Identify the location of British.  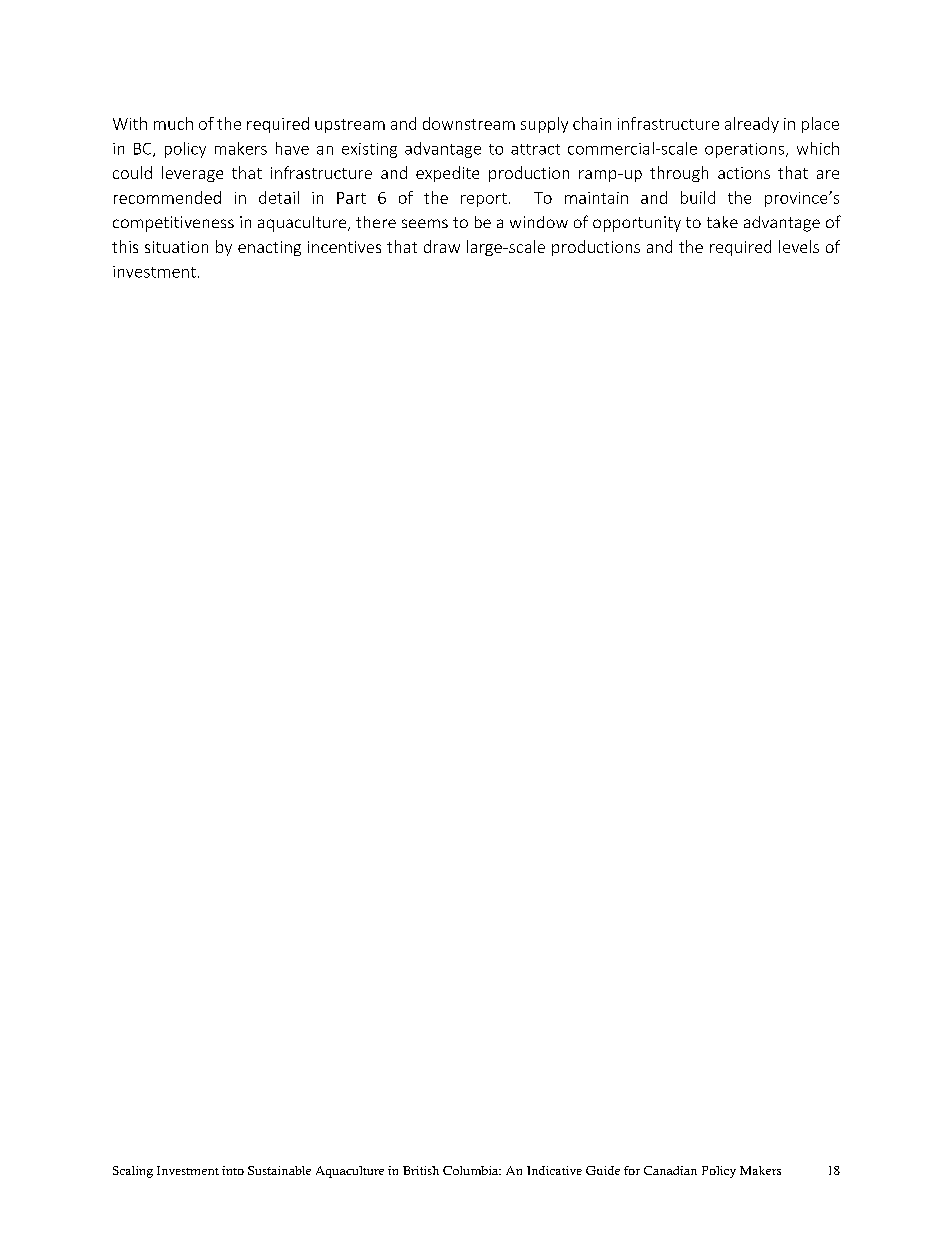
(421, 1170).
